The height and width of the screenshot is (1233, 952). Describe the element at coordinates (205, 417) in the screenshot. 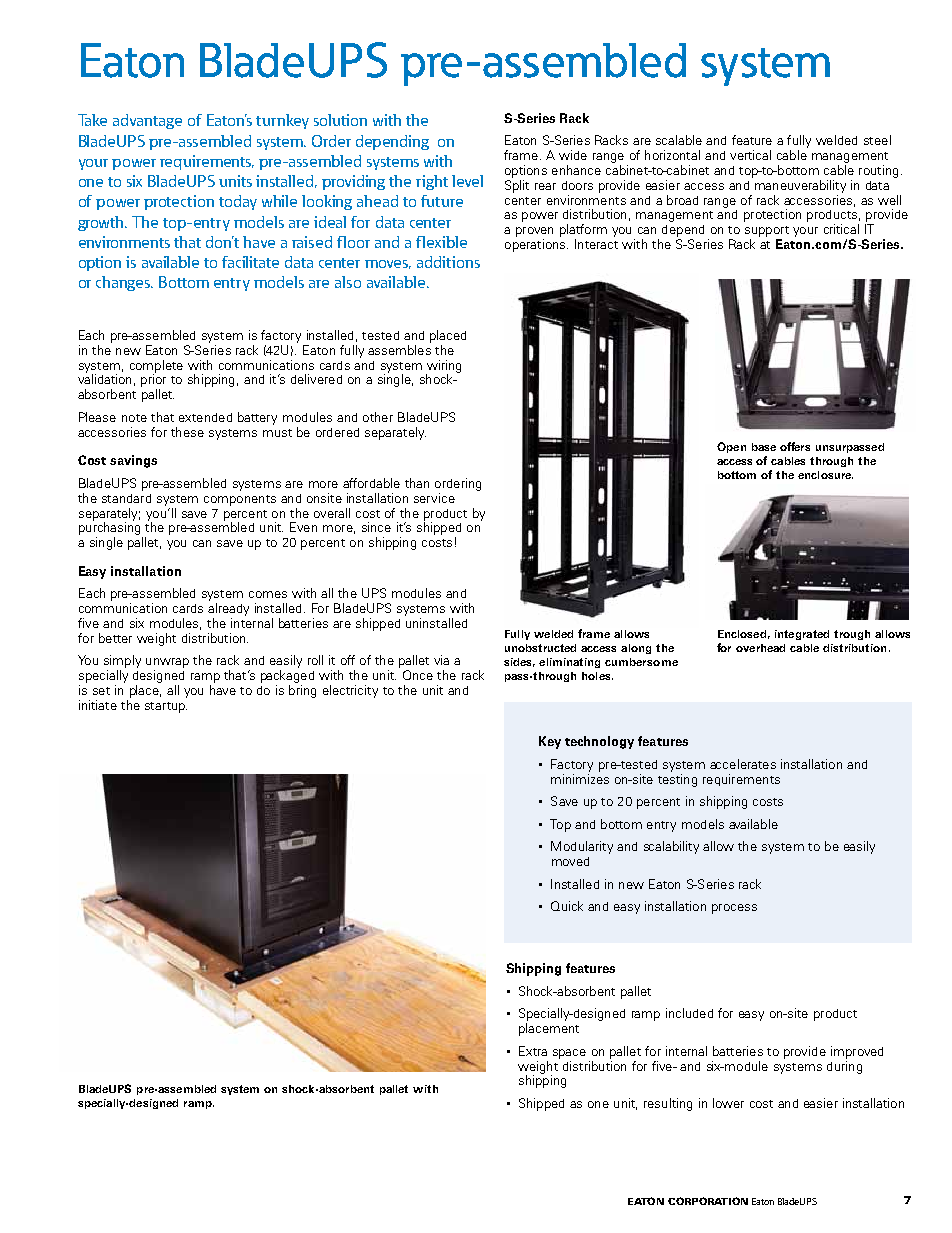

I see `extended` at that location.
